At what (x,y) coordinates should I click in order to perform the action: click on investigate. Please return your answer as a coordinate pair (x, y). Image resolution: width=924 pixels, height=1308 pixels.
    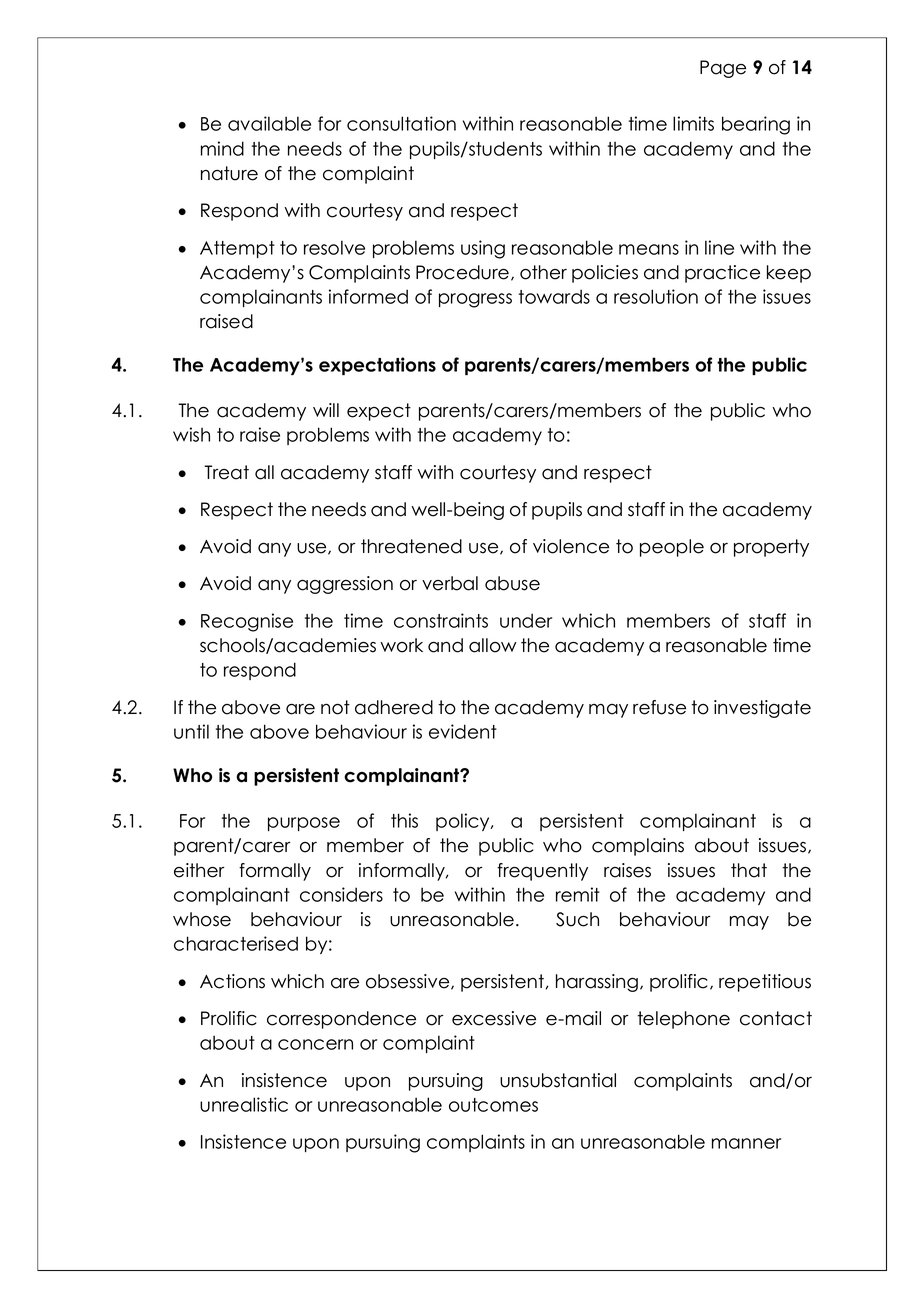
    Looking at the image, I should click on (762, 709).
